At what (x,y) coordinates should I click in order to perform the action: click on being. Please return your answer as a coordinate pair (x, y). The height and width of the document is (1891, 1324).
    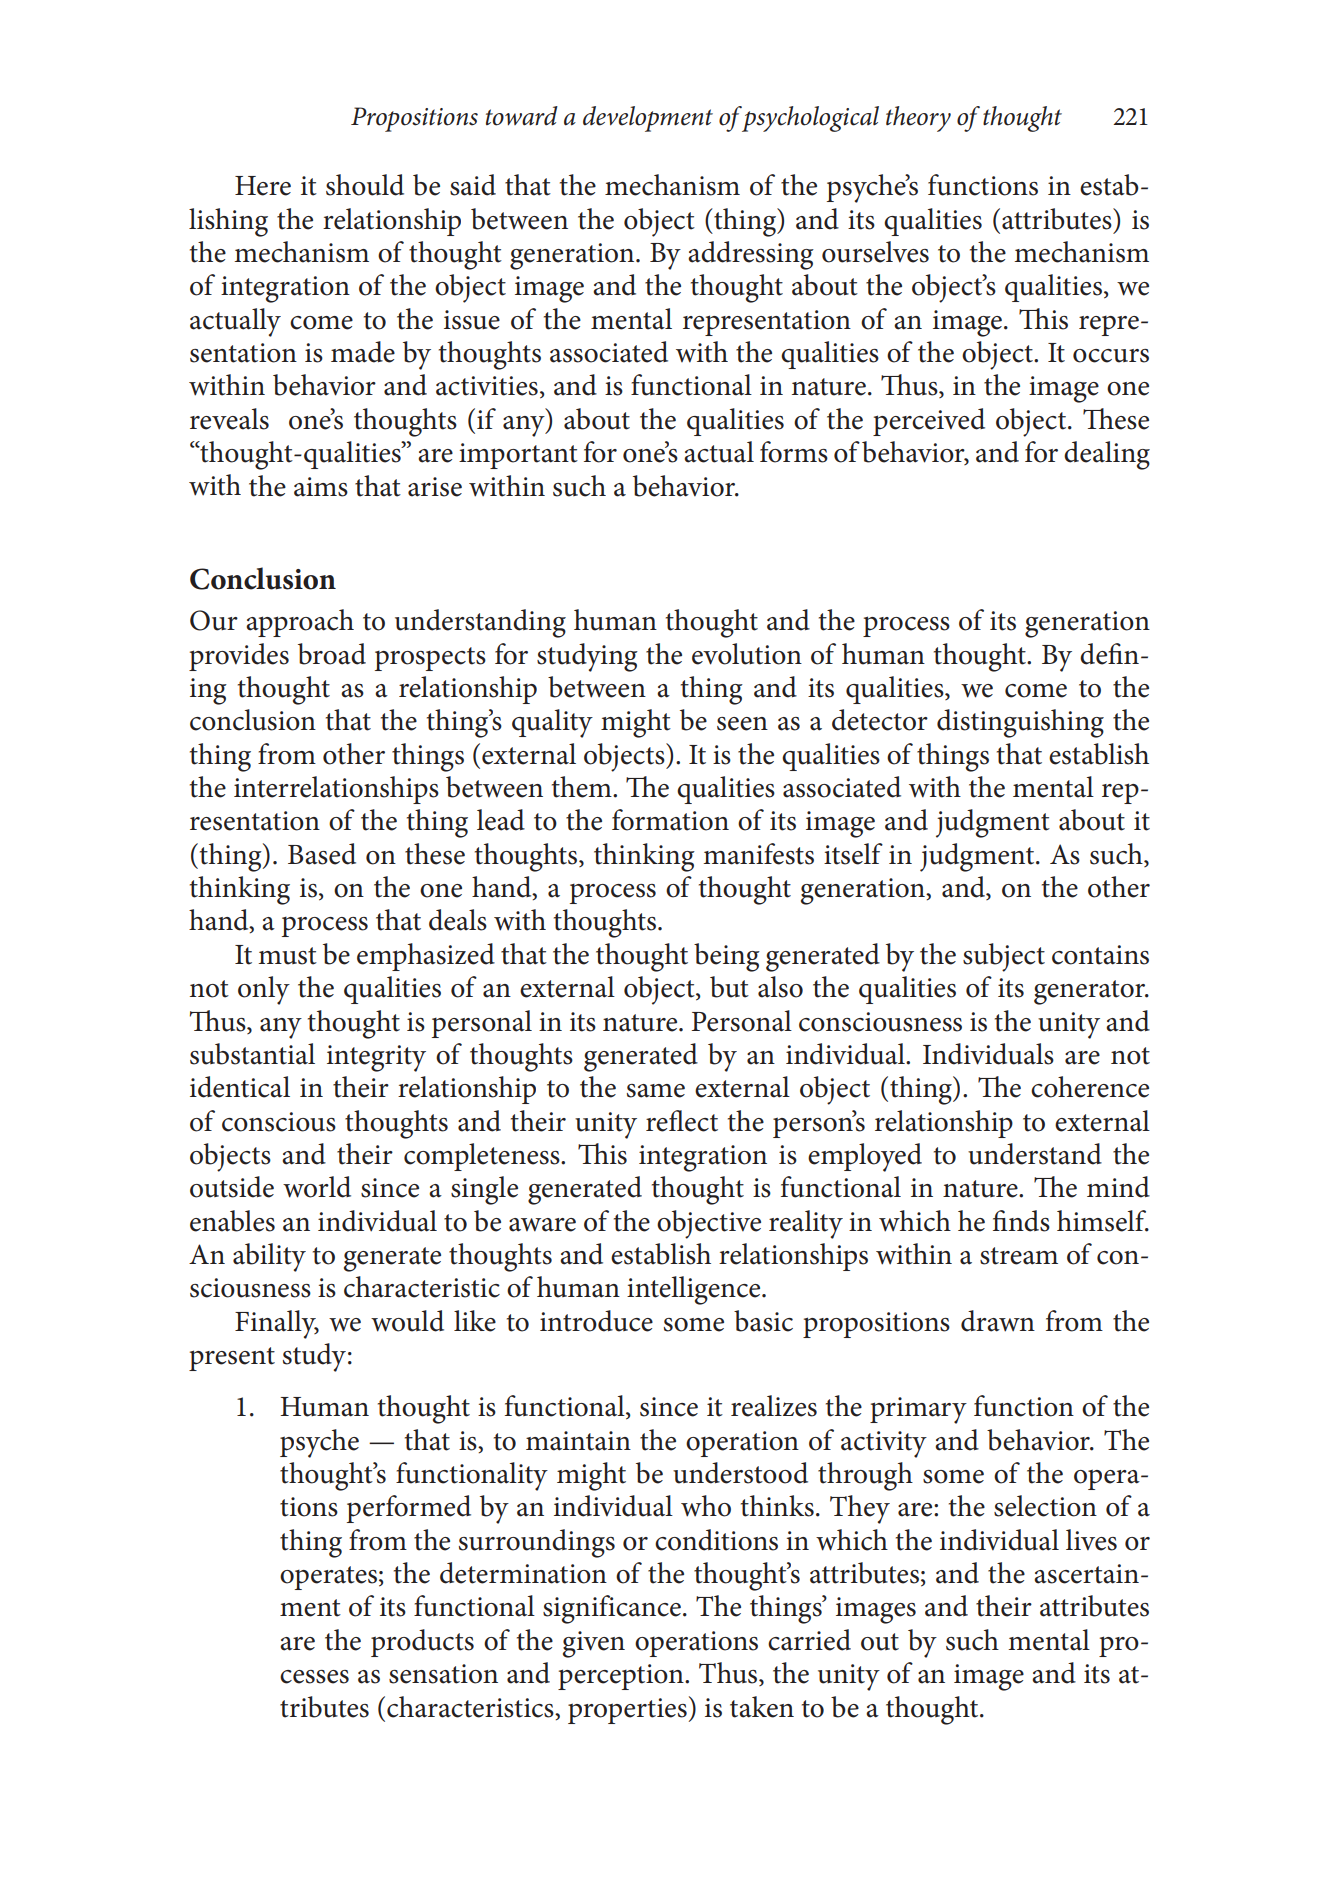
    Looking at the image, I should click on (727, 957).
